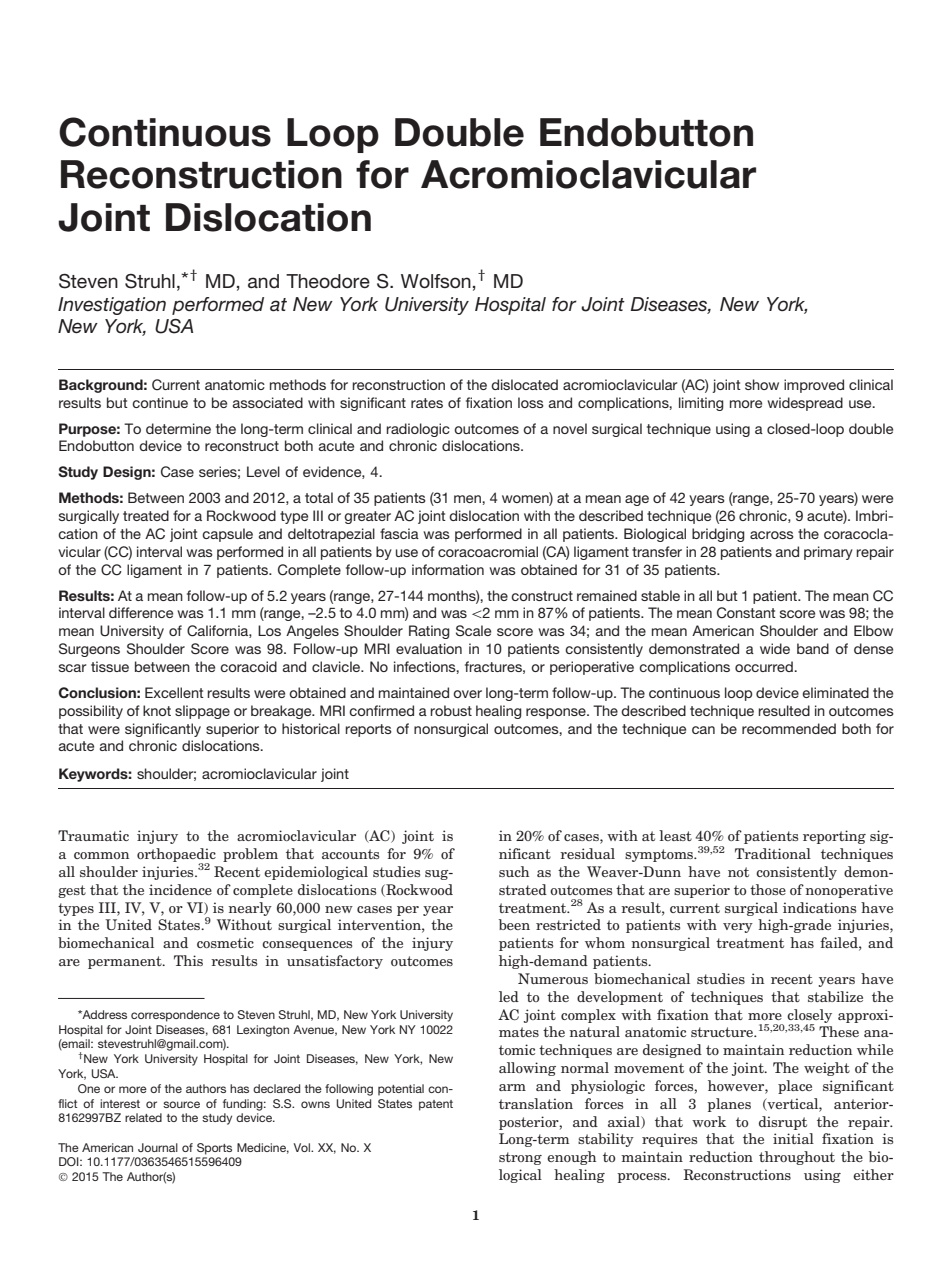 This screenshot has width=952, height=1275. I want to click on show, so click(762, 384).
